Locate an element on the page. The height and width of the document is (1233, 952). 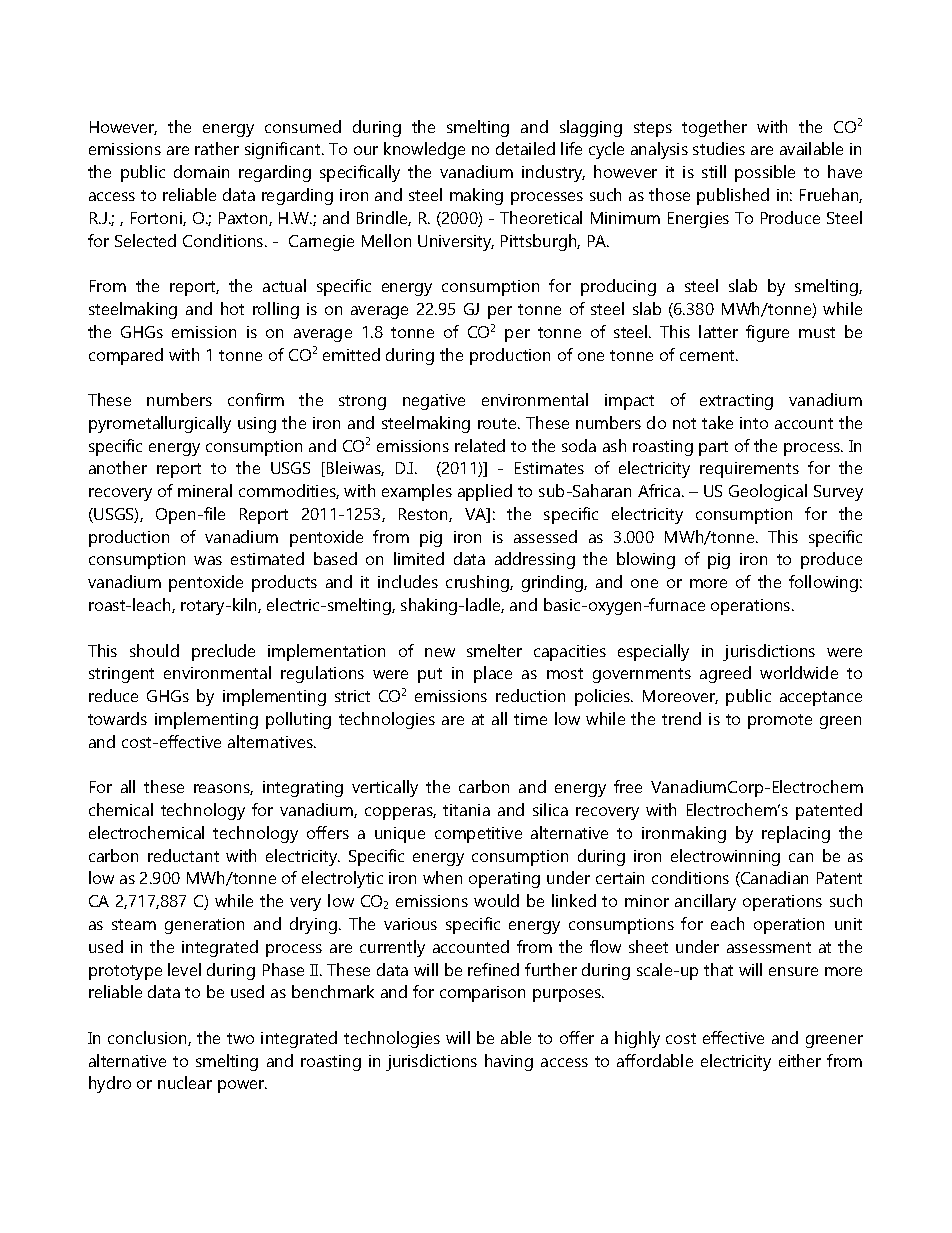
detailed is located at coordinates (525, 148).
